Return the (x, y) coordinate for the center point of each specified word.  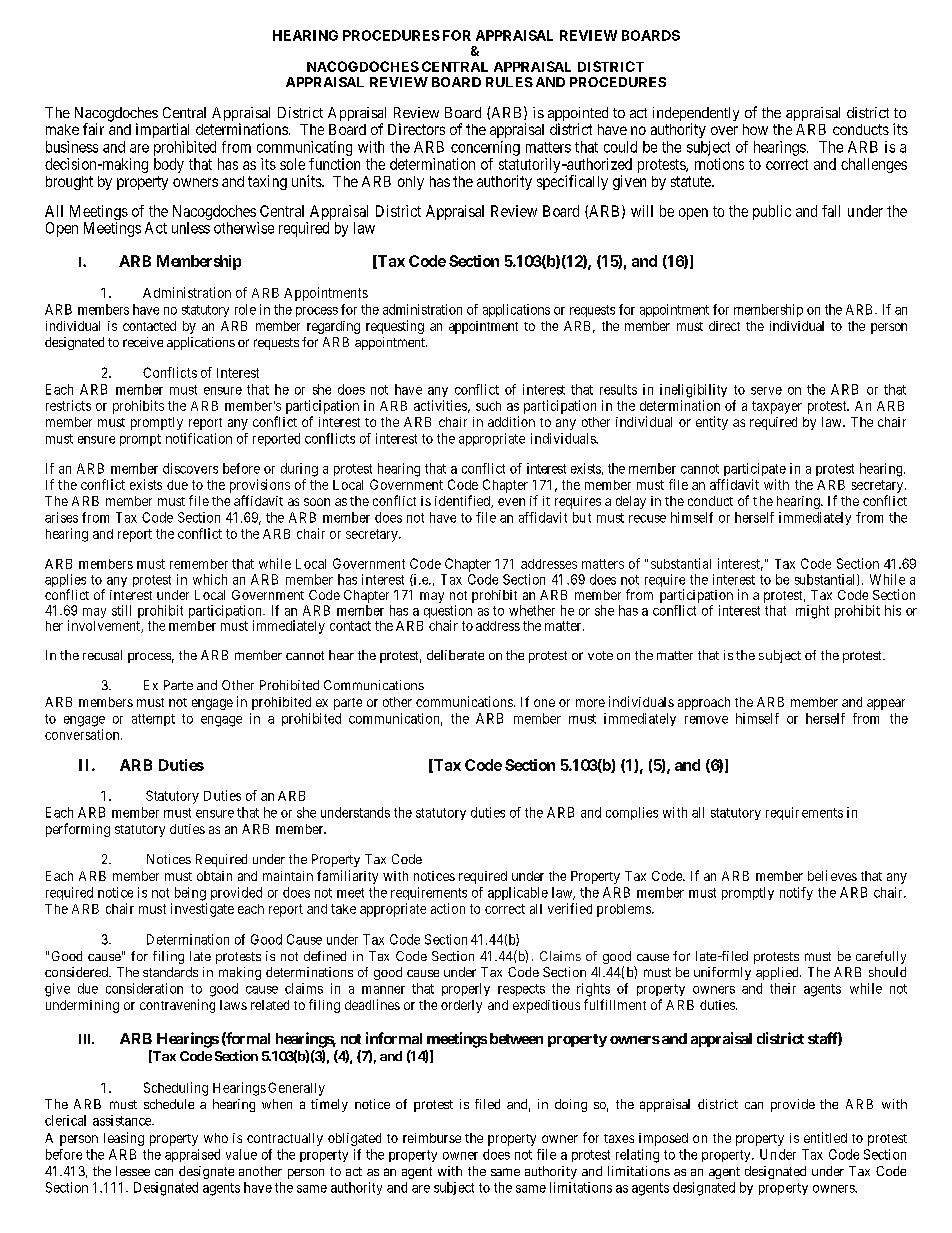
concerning (485, 148)
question (448, 613)
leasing (124, 1139)
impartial (162, 130)
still (121, 610)
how (755, 129)
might (812, 612)
